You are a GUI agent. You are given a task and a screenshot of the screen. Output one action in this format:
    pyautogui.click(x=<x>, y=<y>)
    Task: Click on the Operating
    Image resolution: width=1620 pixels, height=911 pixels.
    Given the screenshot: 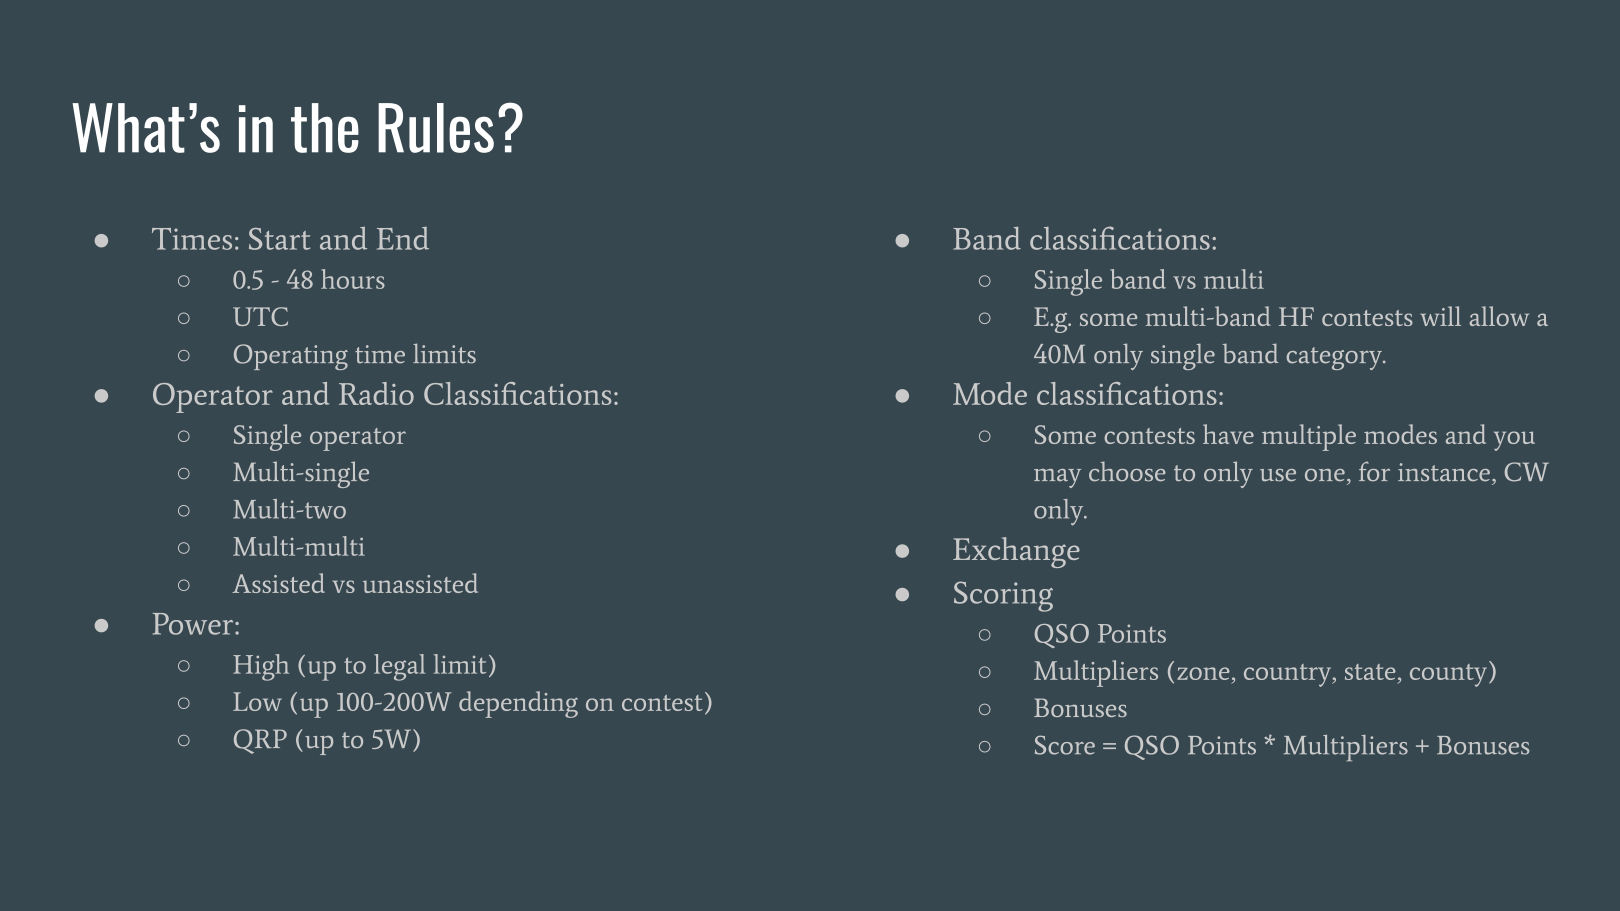 What is the action you would take?
    pyautogui.click(x=291, y=357)
